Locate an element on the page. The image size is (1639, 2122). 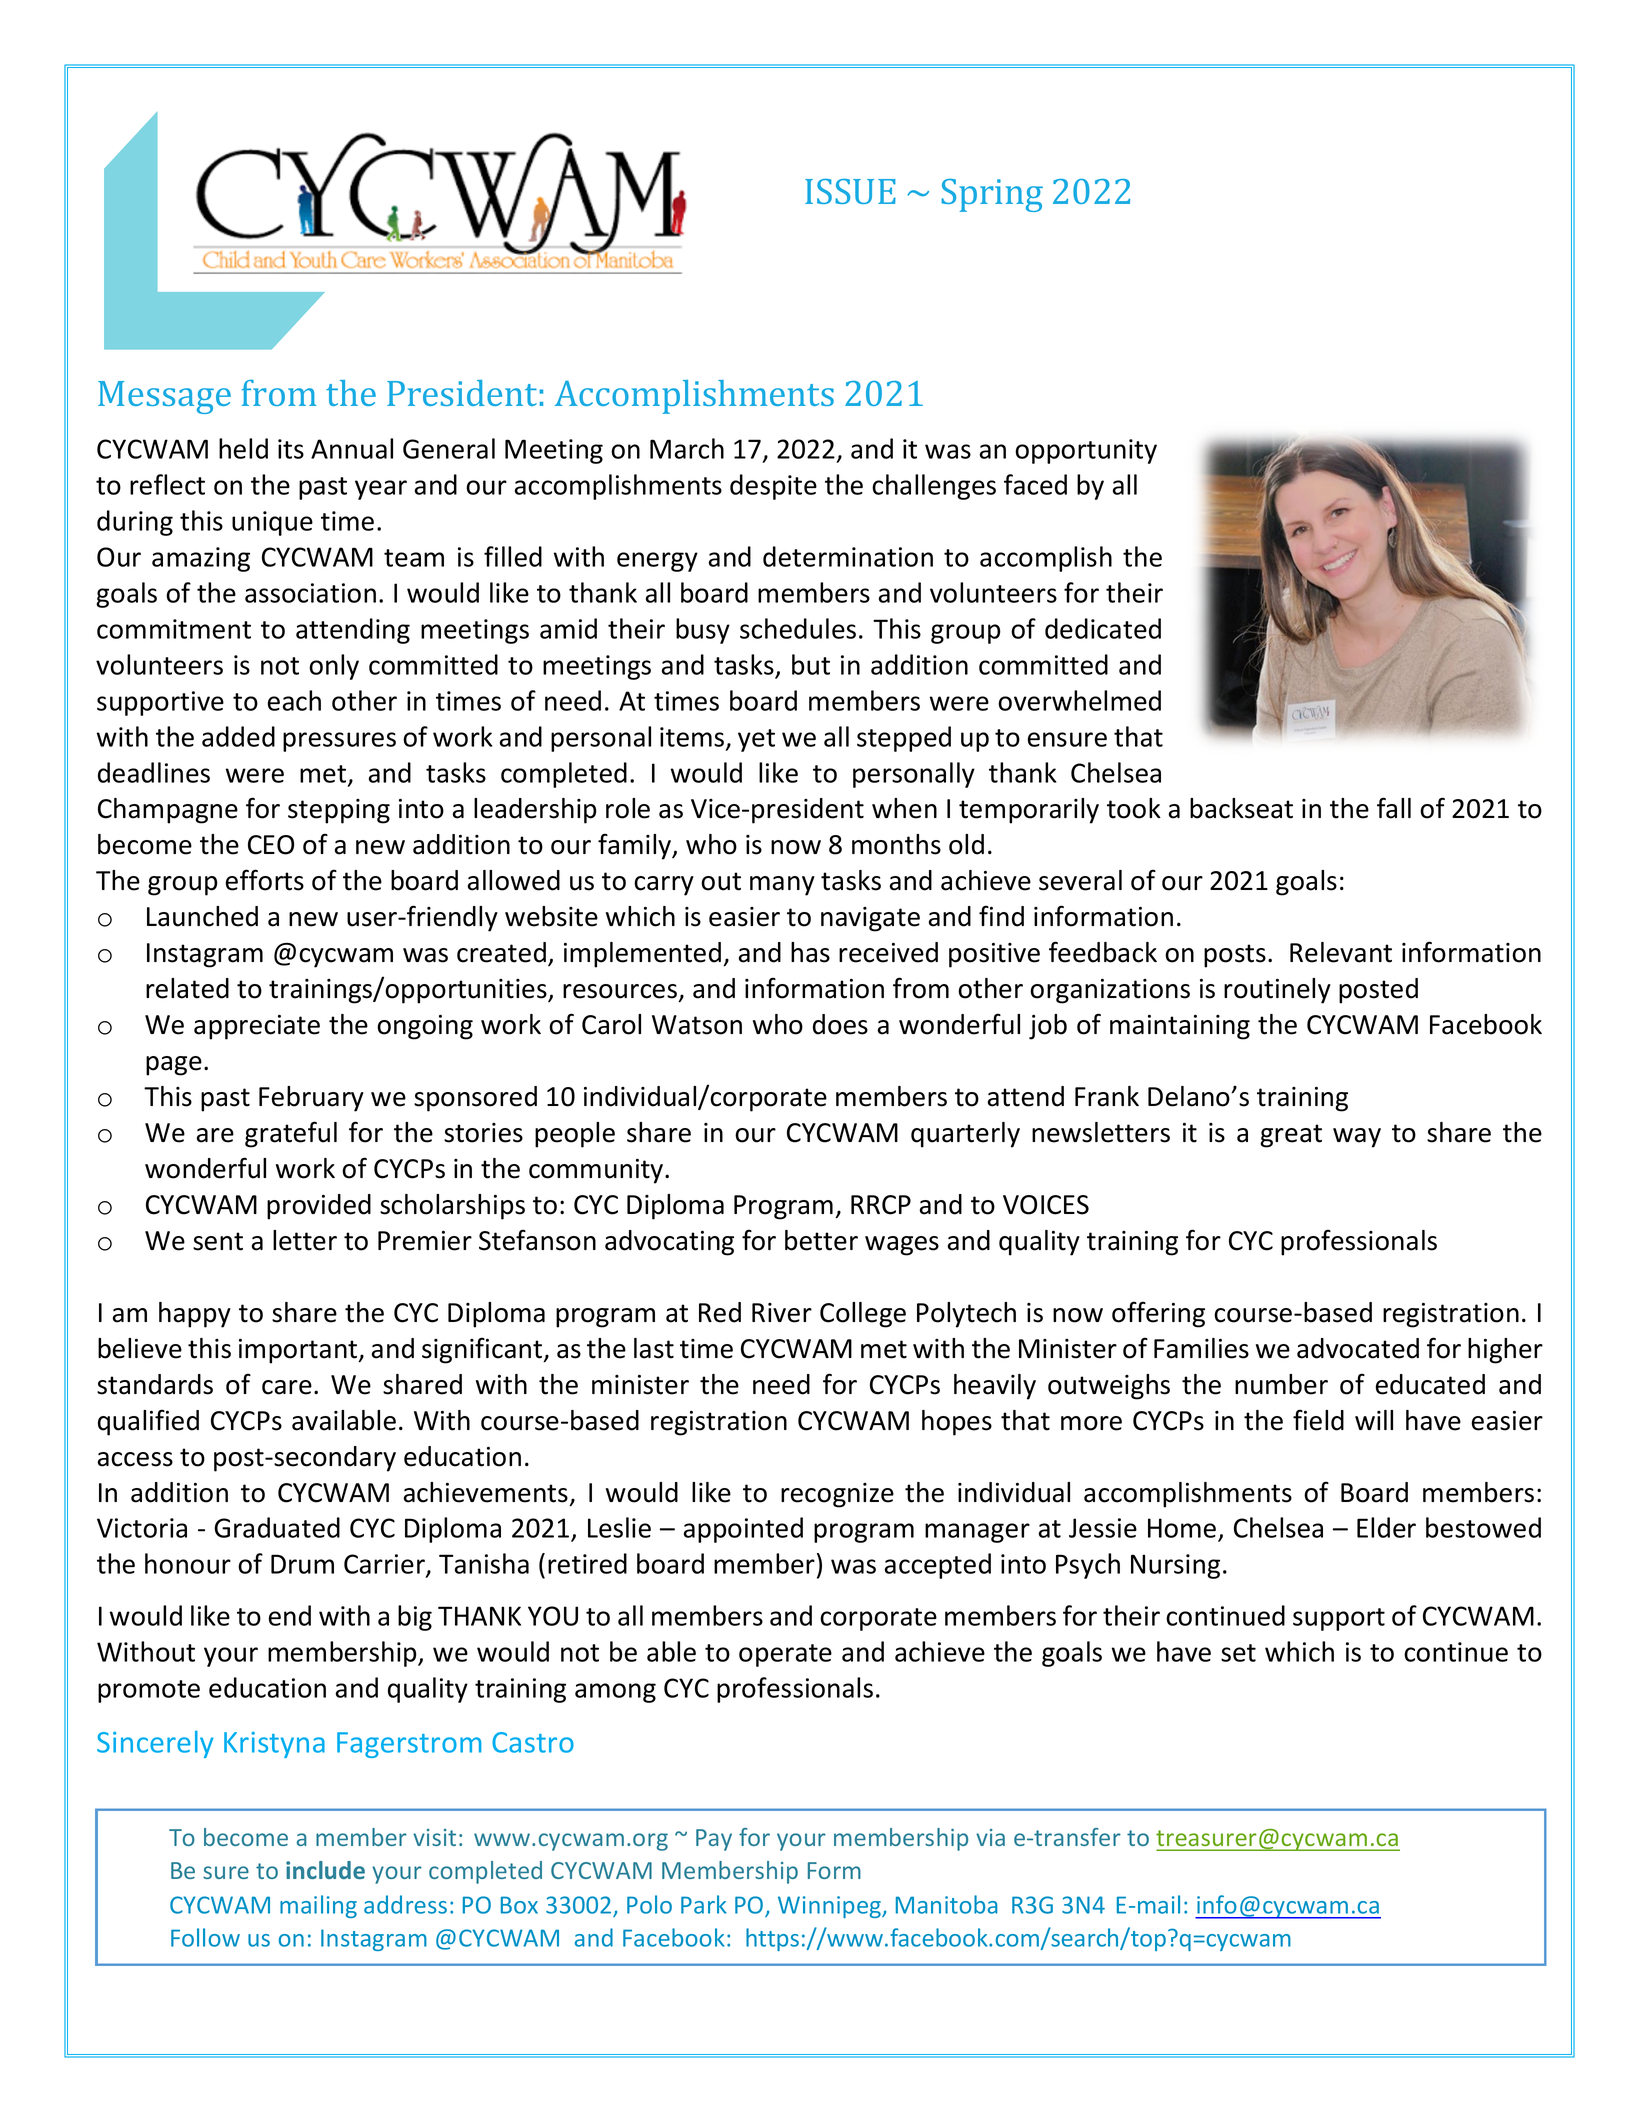
despite is located at coordinates (773, 487).
